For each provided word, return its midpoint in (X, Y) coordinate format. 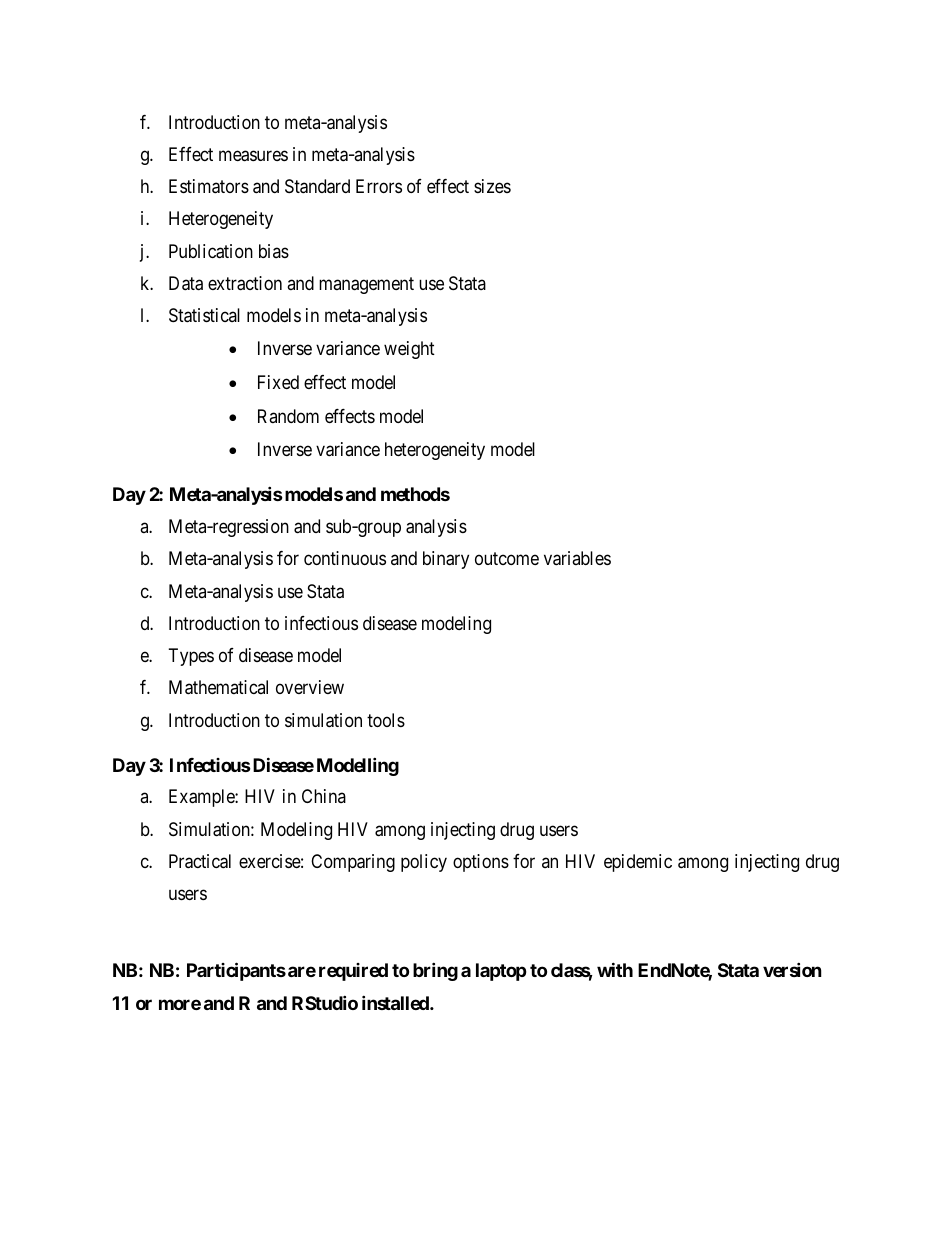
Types (191, 657)
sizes (492, 186)
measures (253, 156)
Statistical (204, 315)
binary (446, 560)
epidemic (638, 863)
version (792, 970)
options (481, 863)
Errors (379, 186)
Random (288, 416)
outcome (507, 559)
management (366, 285)
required (353, 972)
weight (409, 350)
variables (577, 558)
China (324, 796)
